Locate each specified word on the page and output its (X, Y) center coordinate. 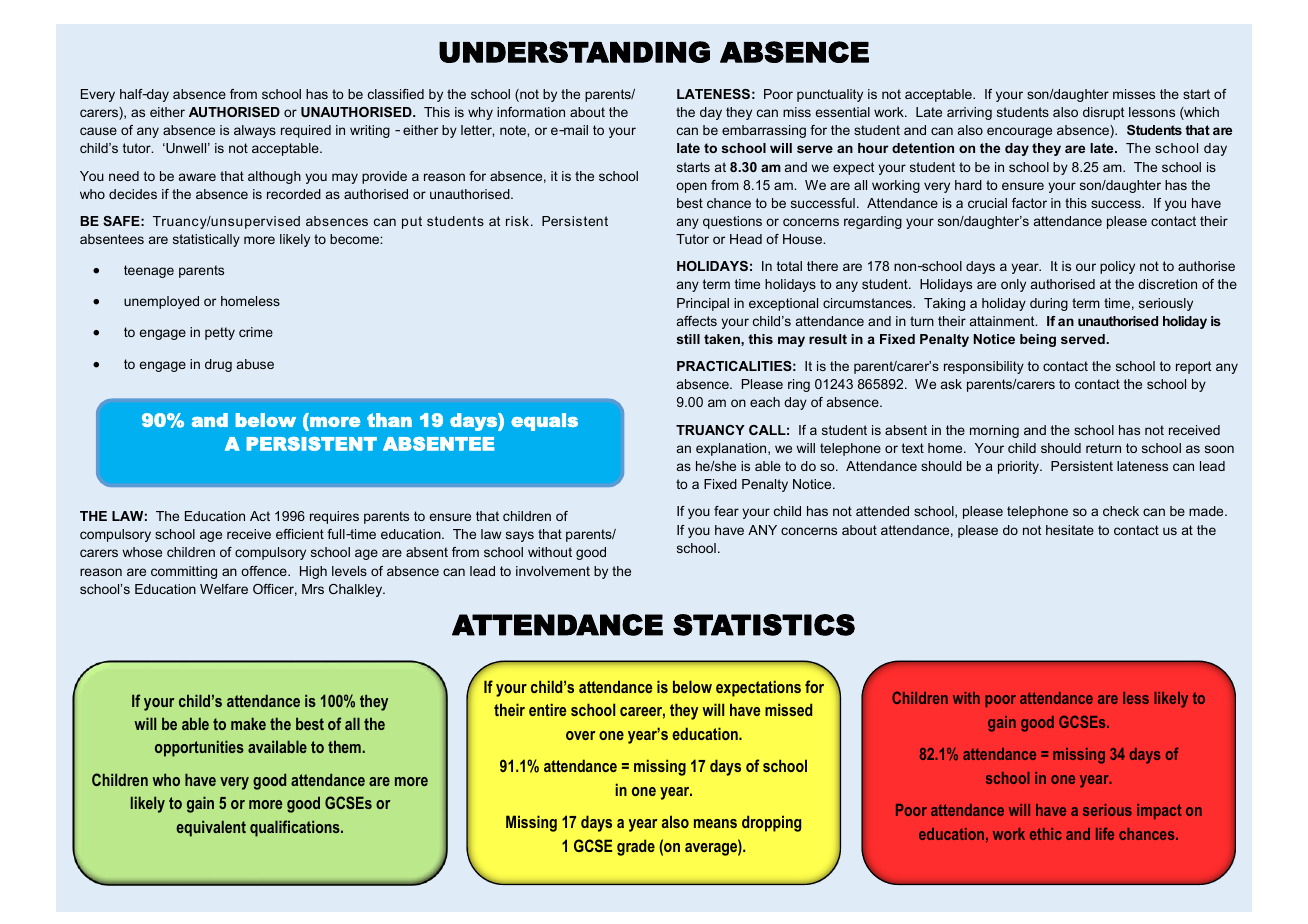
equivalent (211, 828)
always (255, 131)
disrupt (1103, 113)
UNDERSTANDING (574, 52)
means (715, 823)
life (1105, 834)
